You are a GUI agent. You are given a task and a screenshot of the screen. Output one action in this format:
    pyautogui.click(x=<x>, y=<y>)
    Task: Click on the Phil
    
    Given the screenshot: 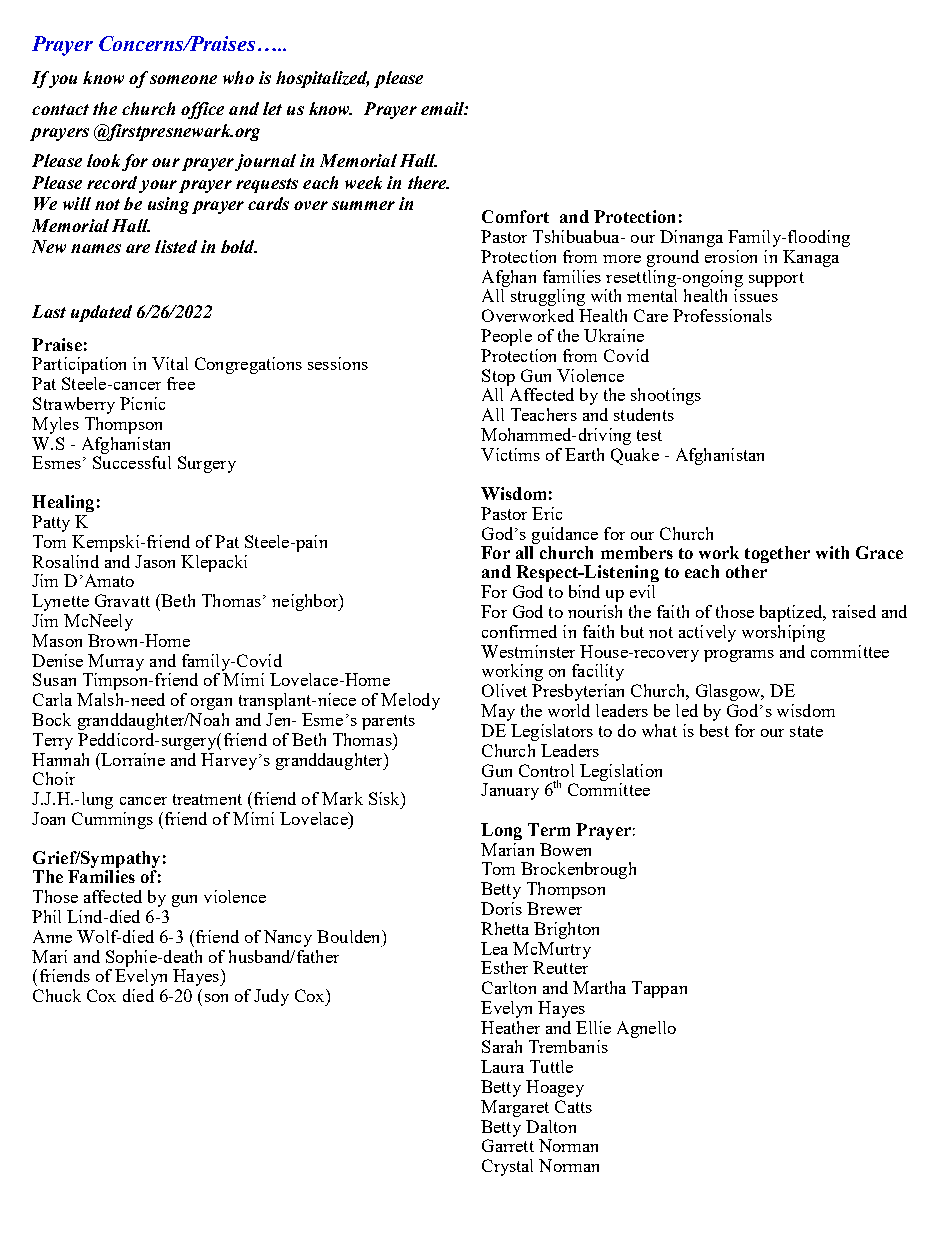 What is the action you would take?
    pyautogui.click(x=46, y=916)
